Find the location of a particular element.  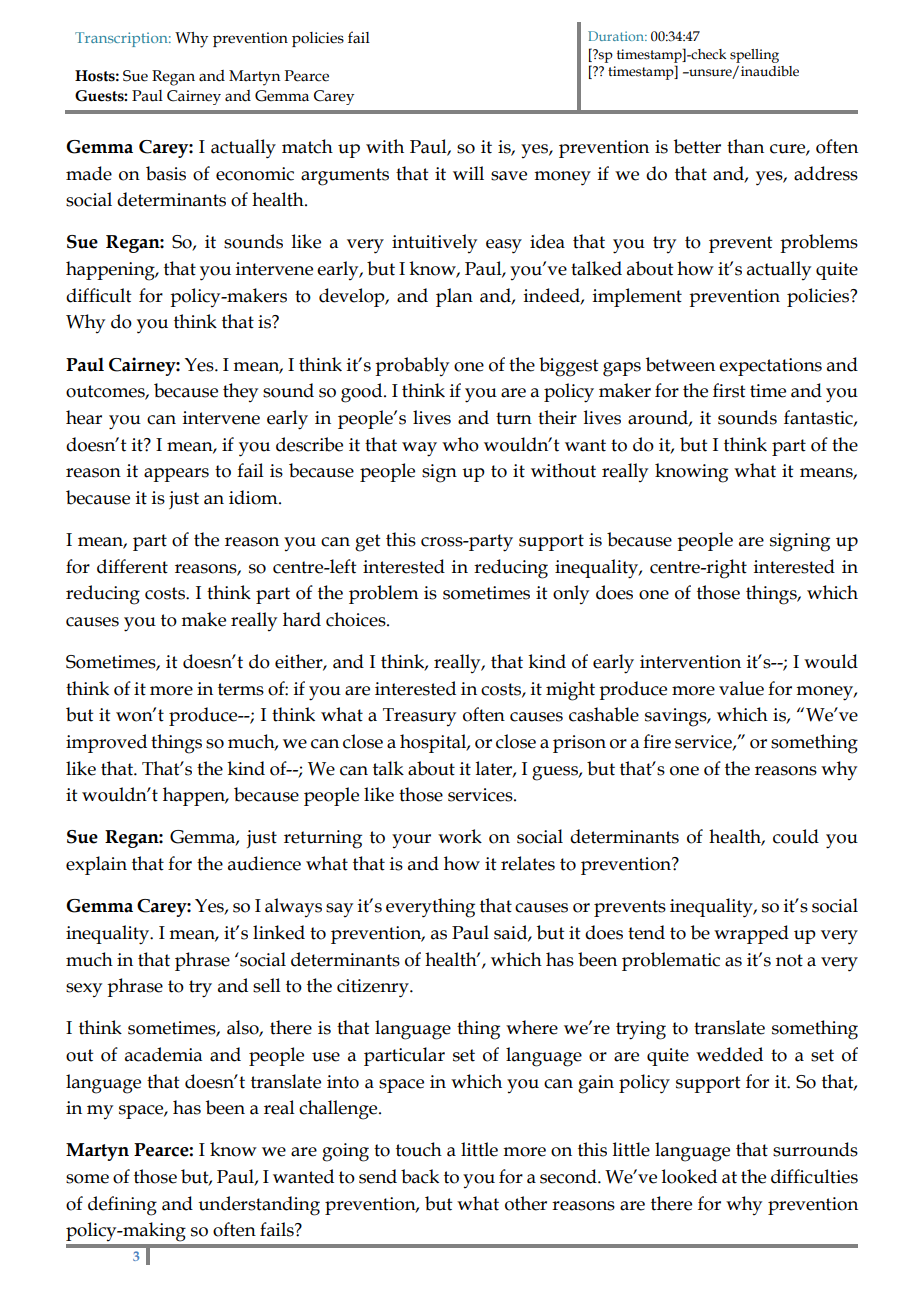

improved is located at coordinates (106, 743).
